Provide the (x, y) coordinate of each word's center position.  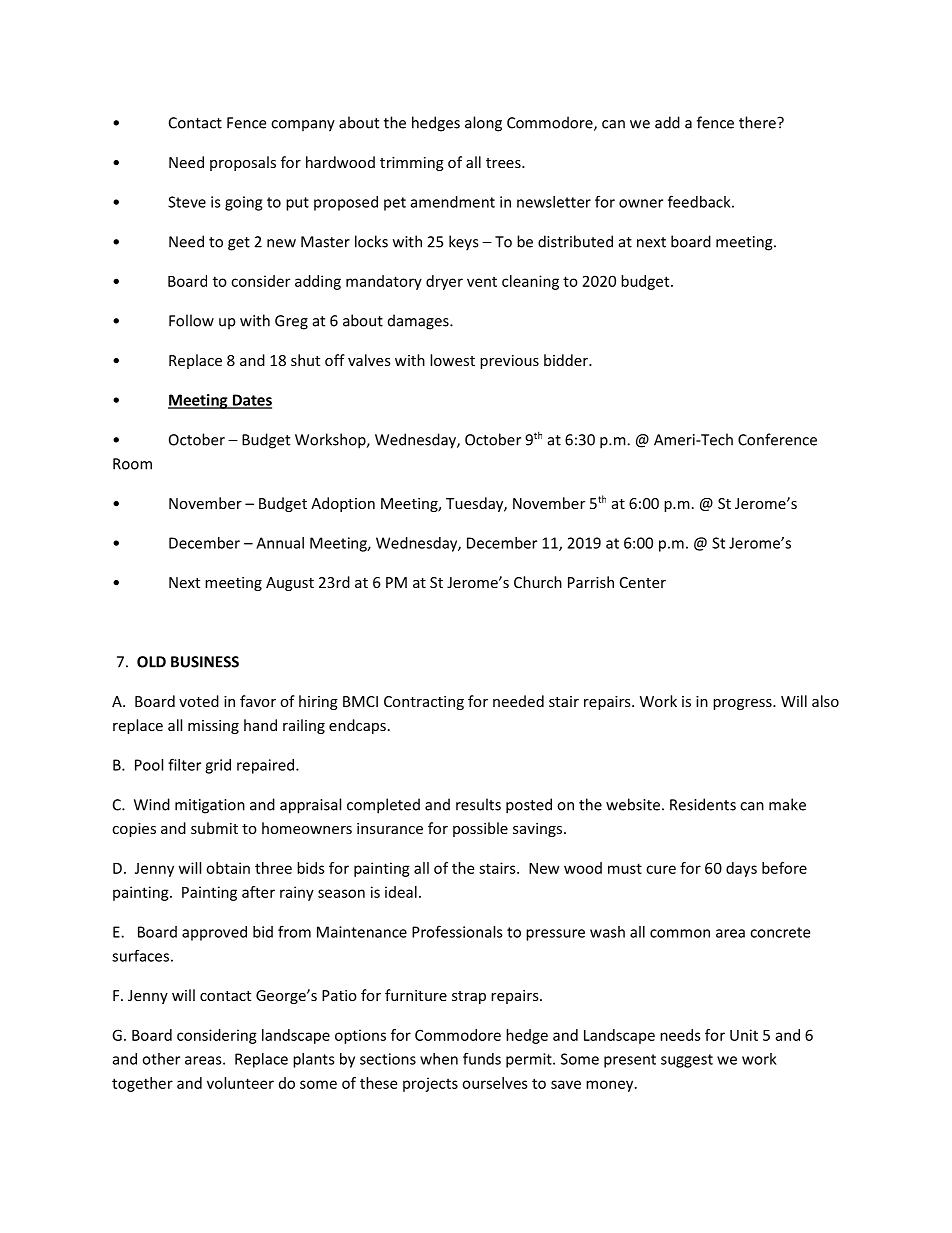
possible (480, 829)
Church (538, 582)
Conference (777, 439)
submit (214, 828)
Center (643, 582)
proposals (243, 163)
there (758, 122)
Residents (703, 804)
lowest (452, 360)
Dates (251, 401)
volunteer (240, 1083)
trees (504, 163)
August (290, 584)
